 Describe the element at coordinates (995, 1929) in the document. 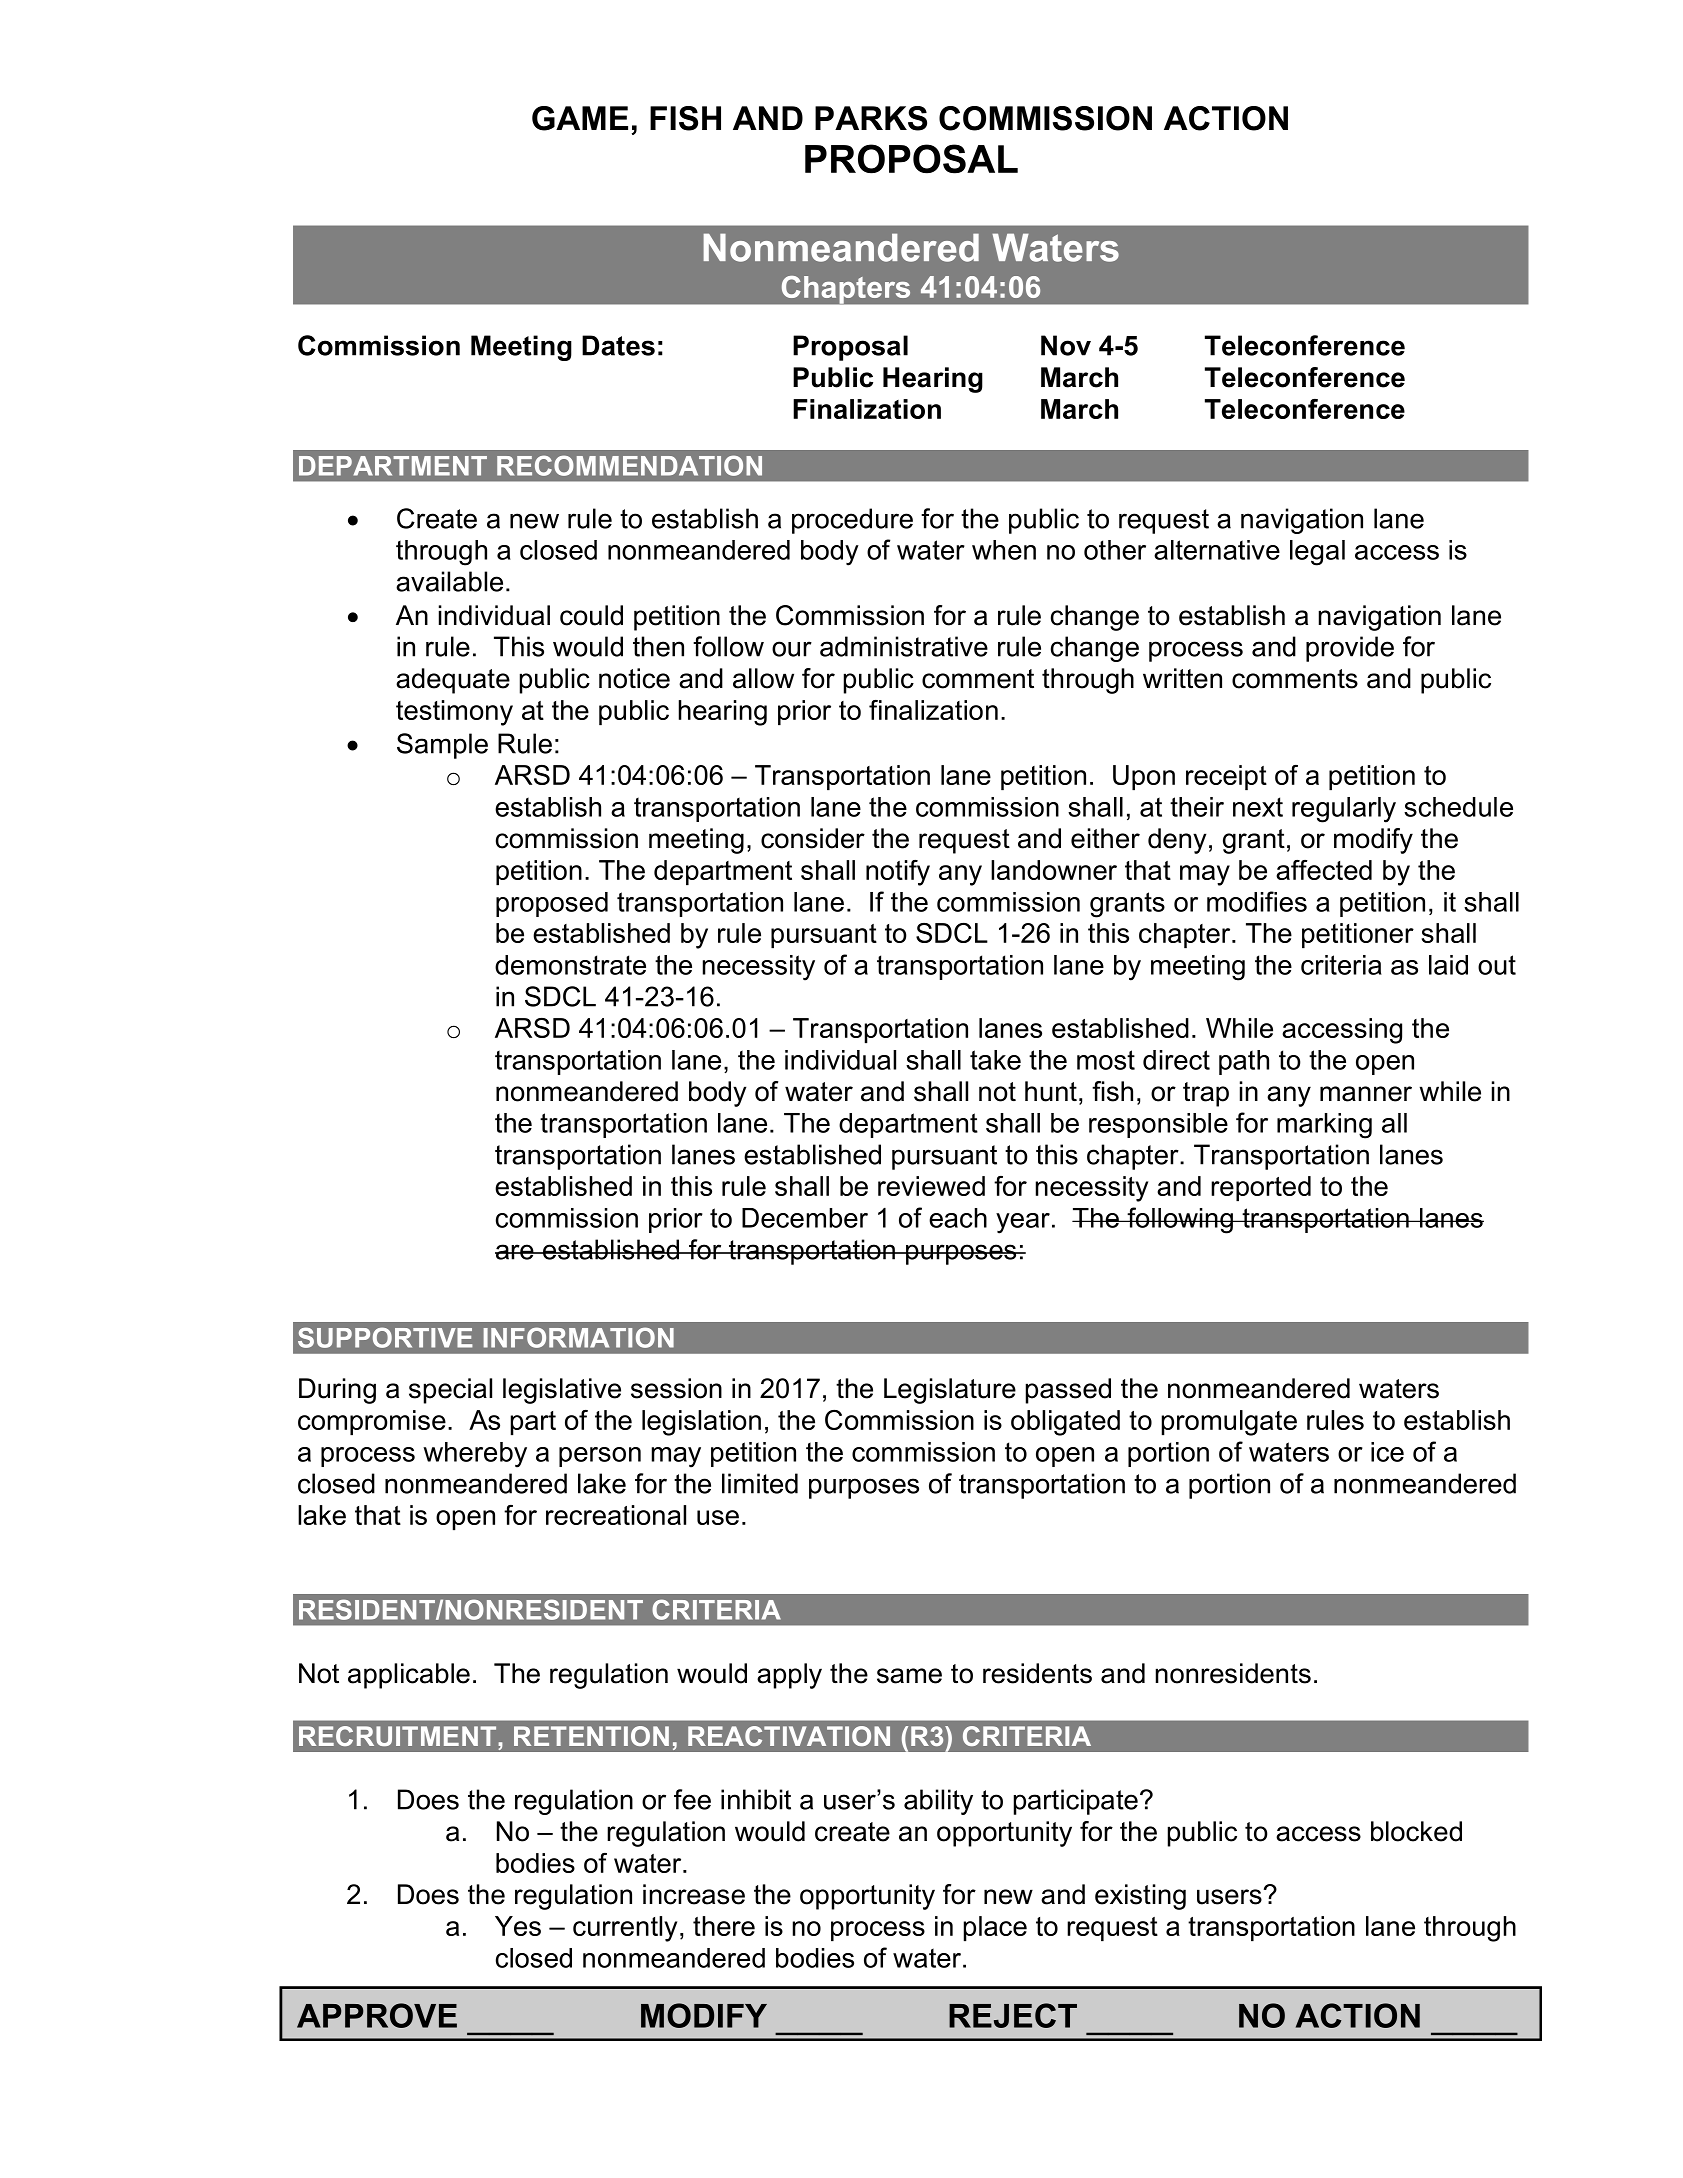

I see `place` at that location.
